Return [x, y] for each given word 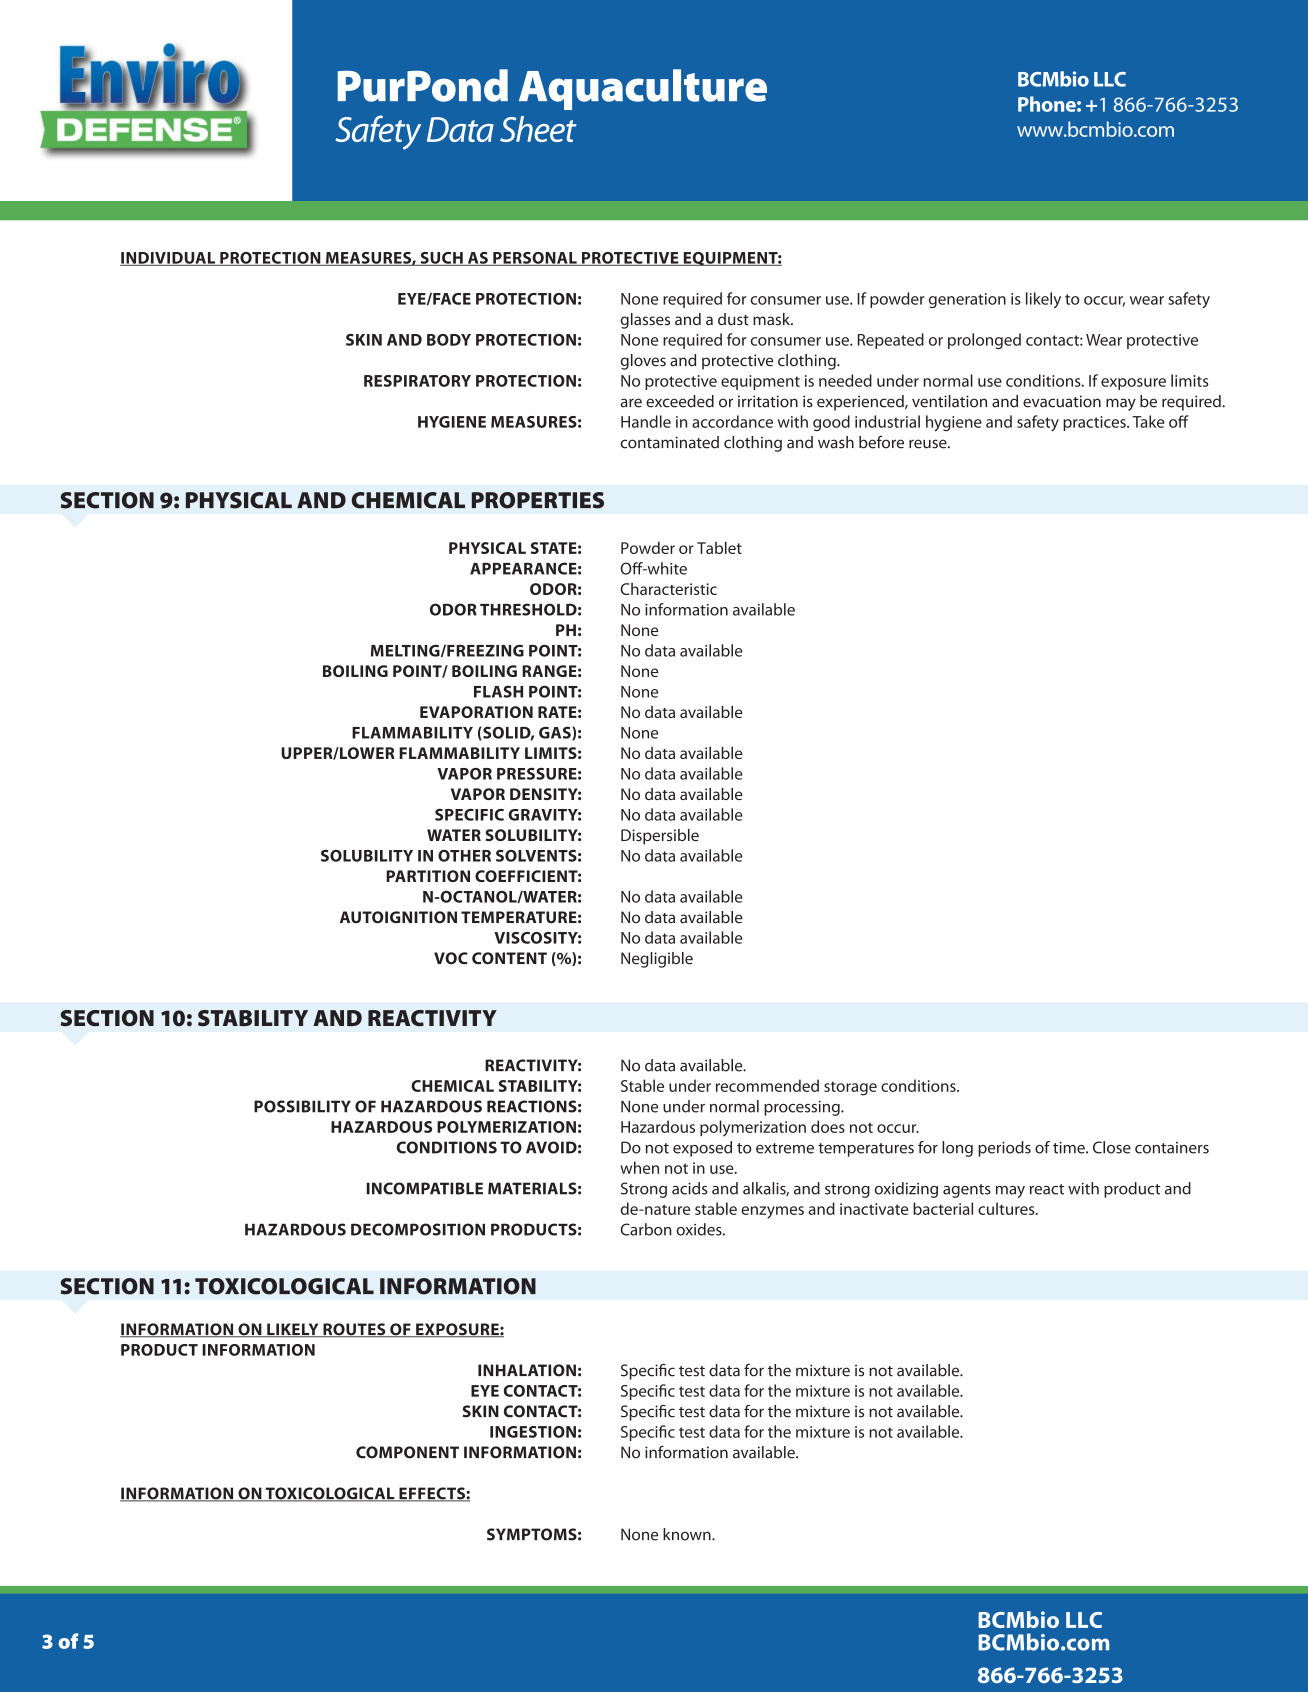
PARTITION [428, 876]
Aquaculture [643, 89]
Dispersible [660, 837]
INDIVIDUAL [169, 259]
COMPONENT [407, 1452]
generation [967, 300]
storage [850, 1089]
